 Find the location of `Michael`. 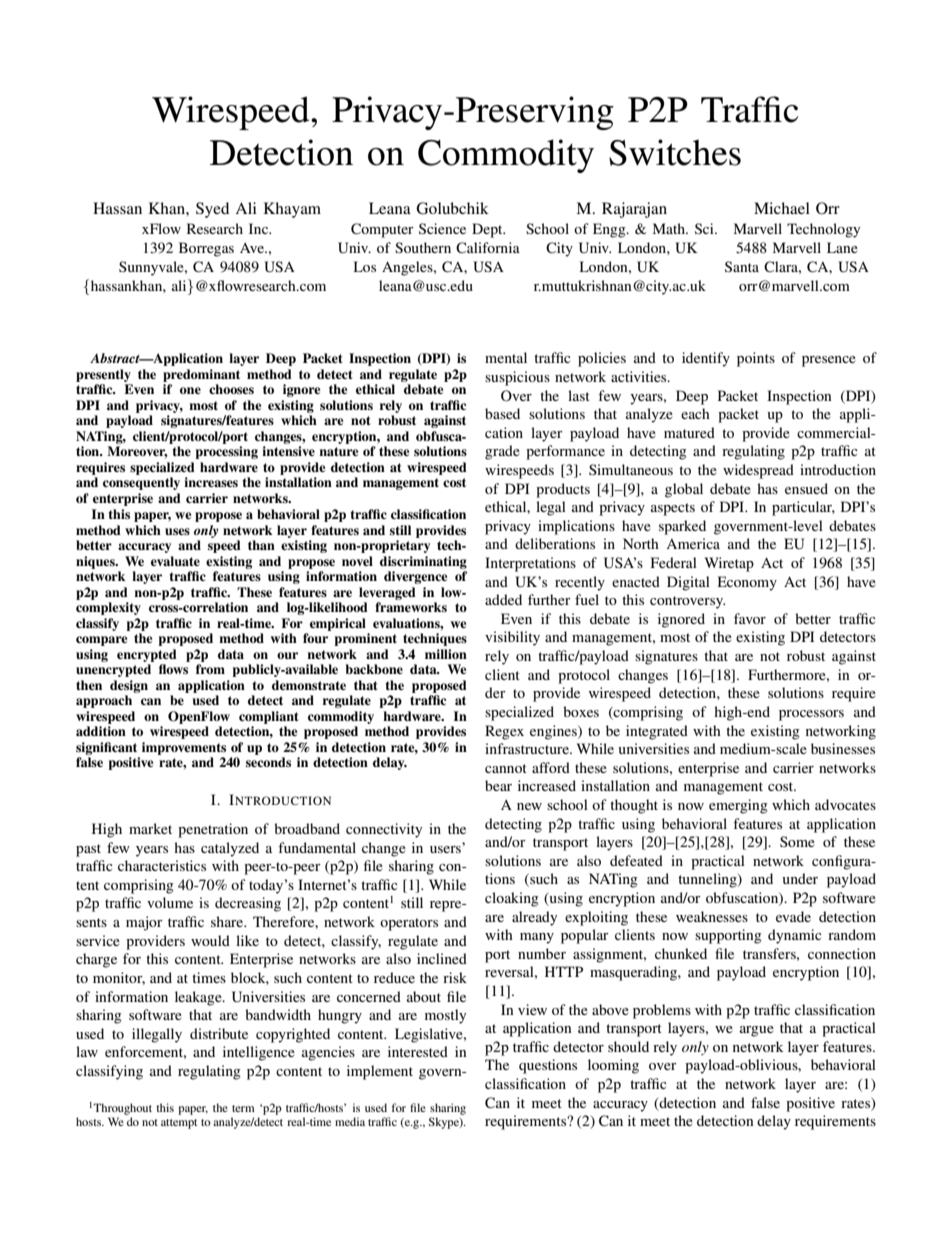

Michael is located at coordinates (782, 208).
